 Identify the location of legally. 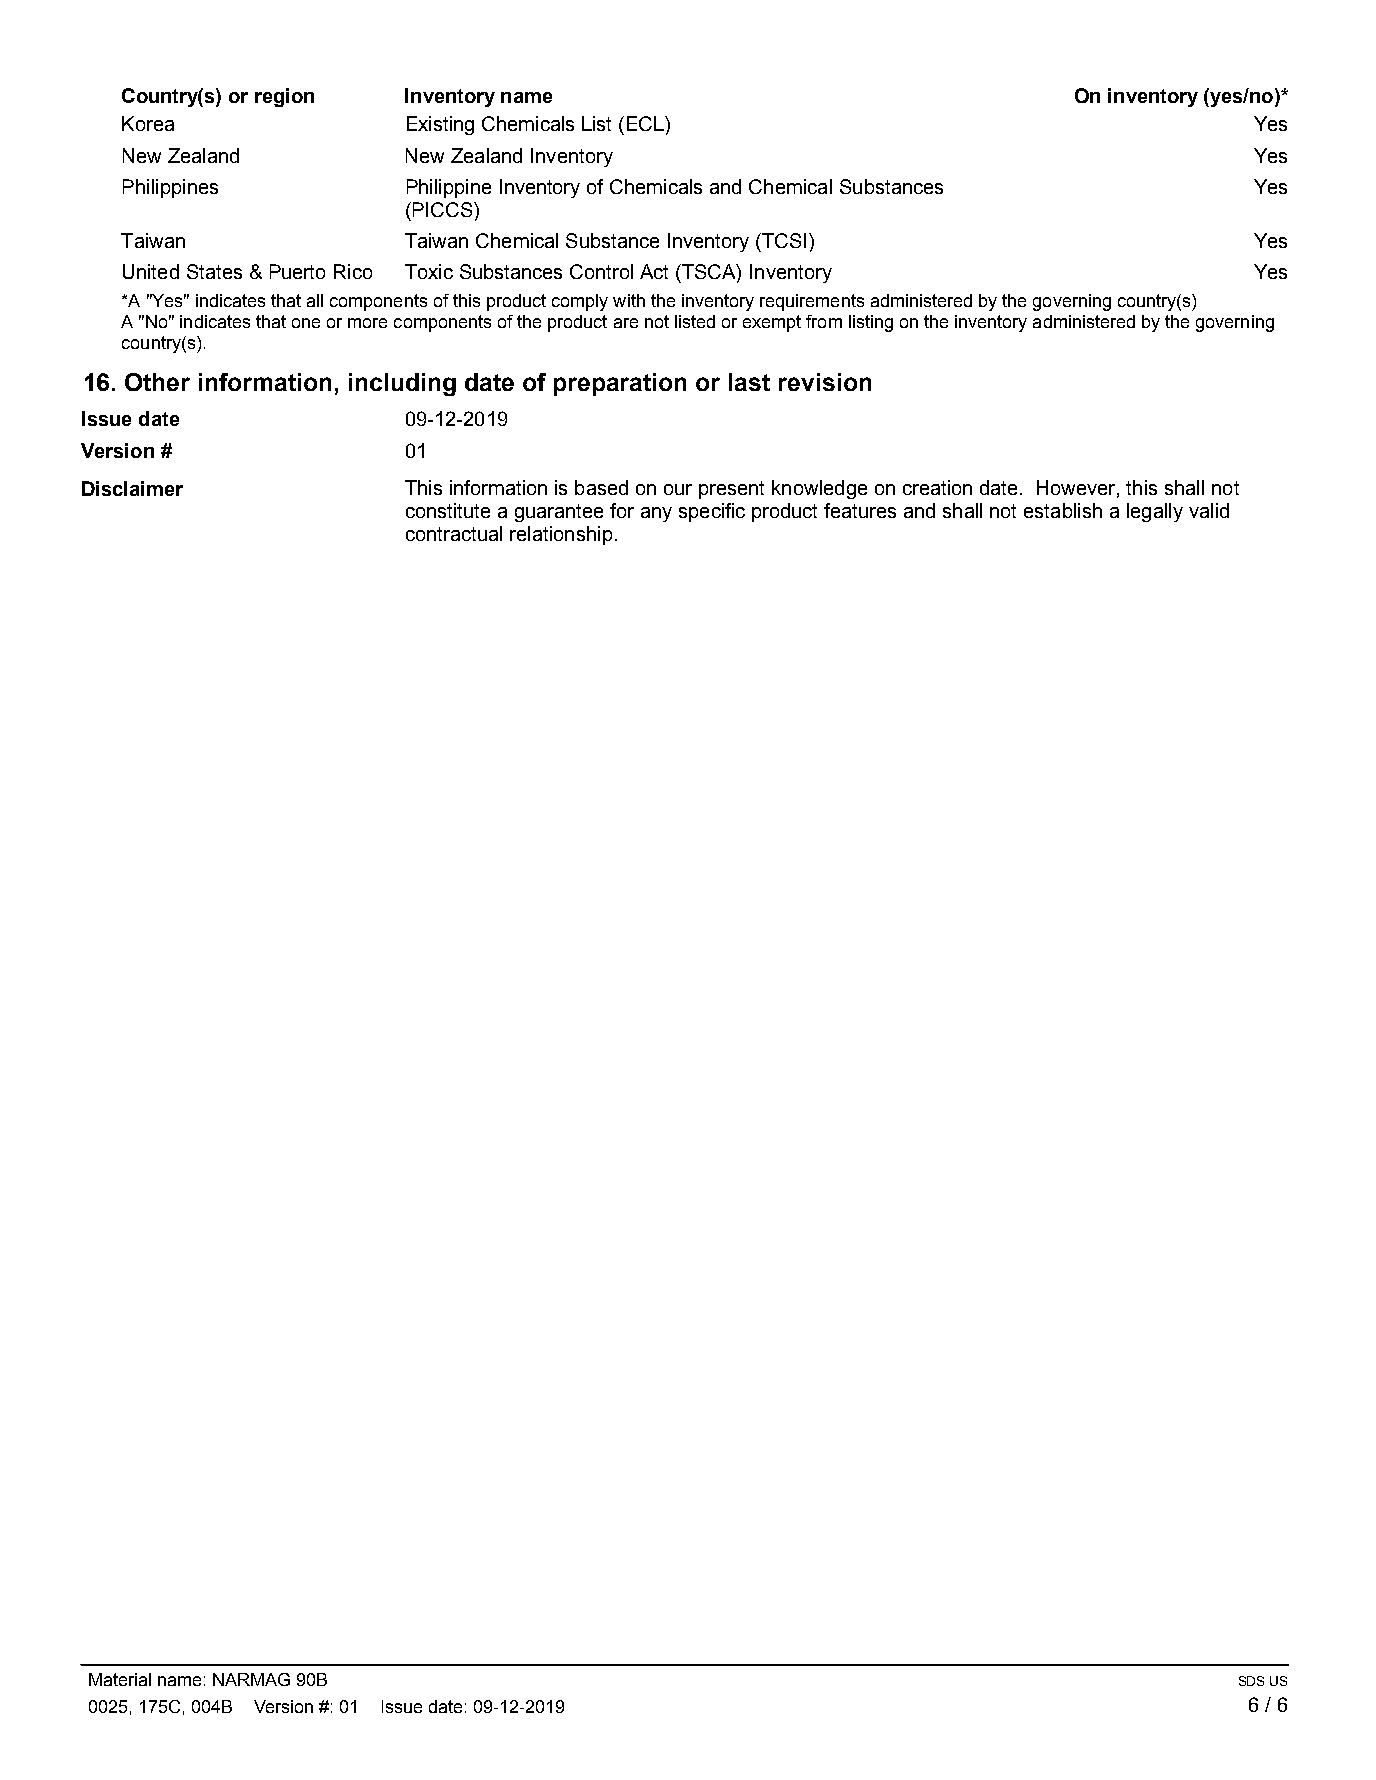
(1155, 512).
